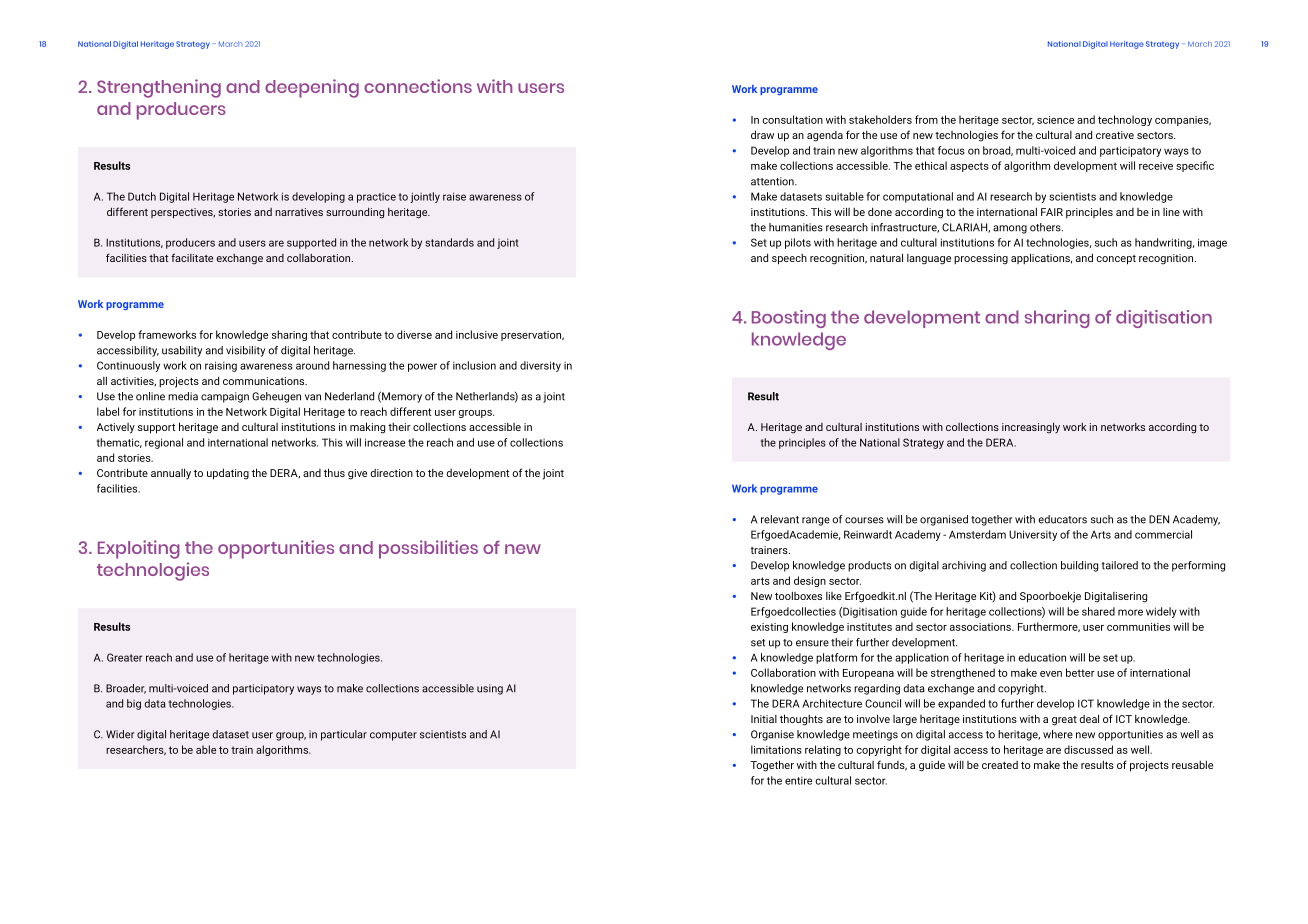 The width and height of the page is (1308, 924). I want to click on deepening, so click(312, 88).
